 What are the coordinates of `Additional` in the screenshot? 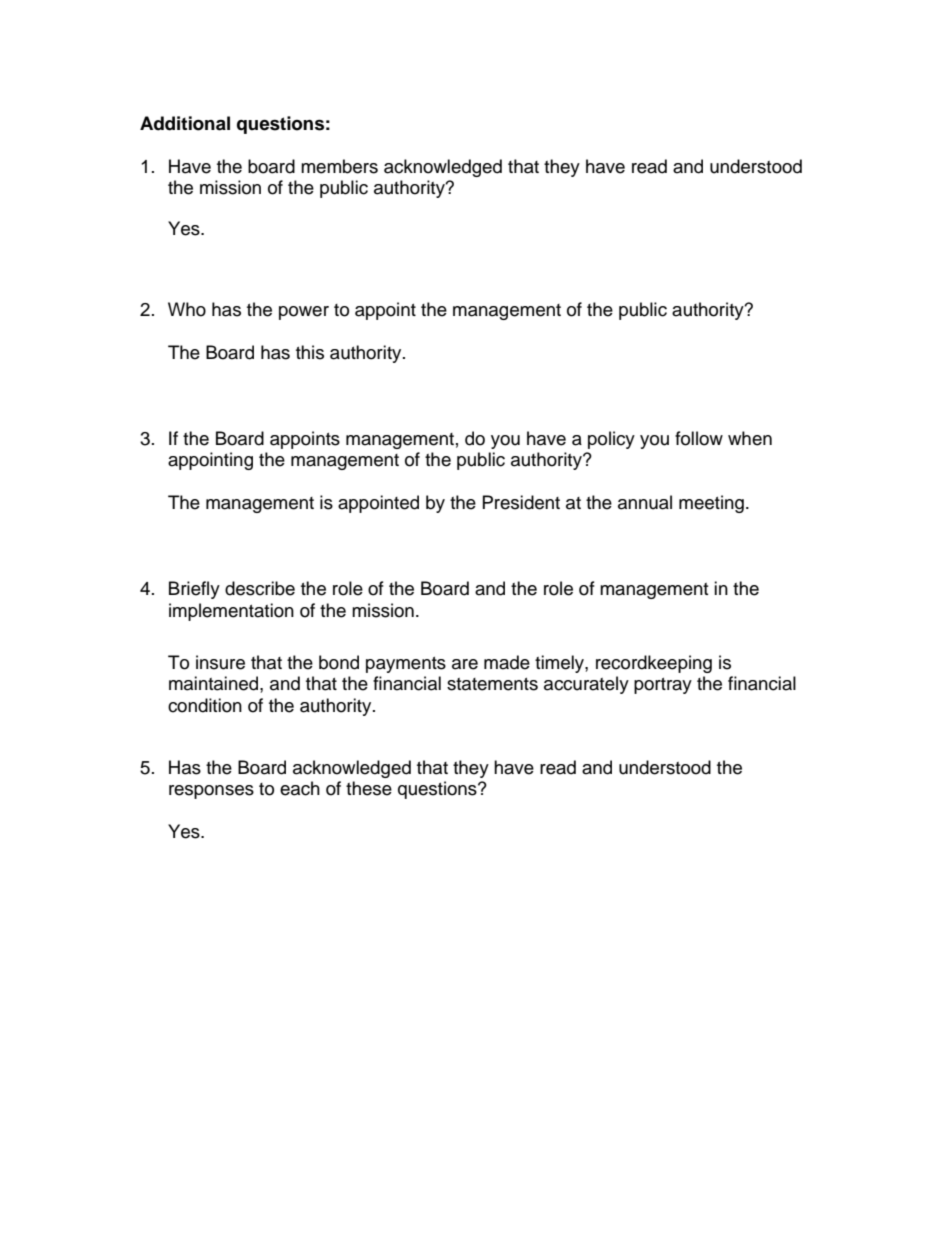 It's located at (185, 123).
